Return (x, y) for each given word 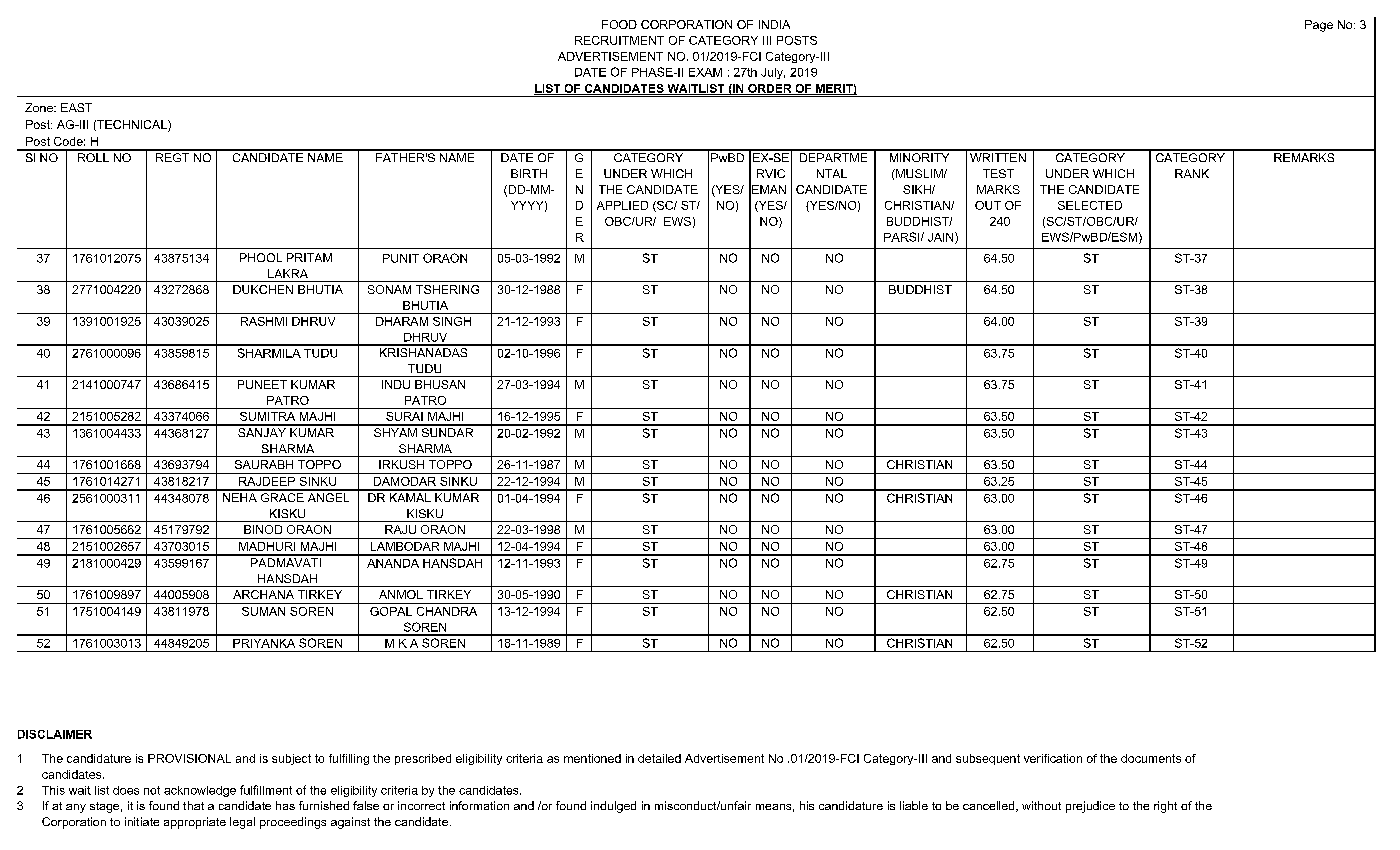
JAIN (942, 238)
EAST (76, 107)
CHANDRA (447, 611)
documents (1151, 758)
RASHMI (264, 321)
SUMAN (263, 611)
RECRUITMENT (619, 40)
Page (1319, 26)
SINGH (452, 321)
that (193, 805)
